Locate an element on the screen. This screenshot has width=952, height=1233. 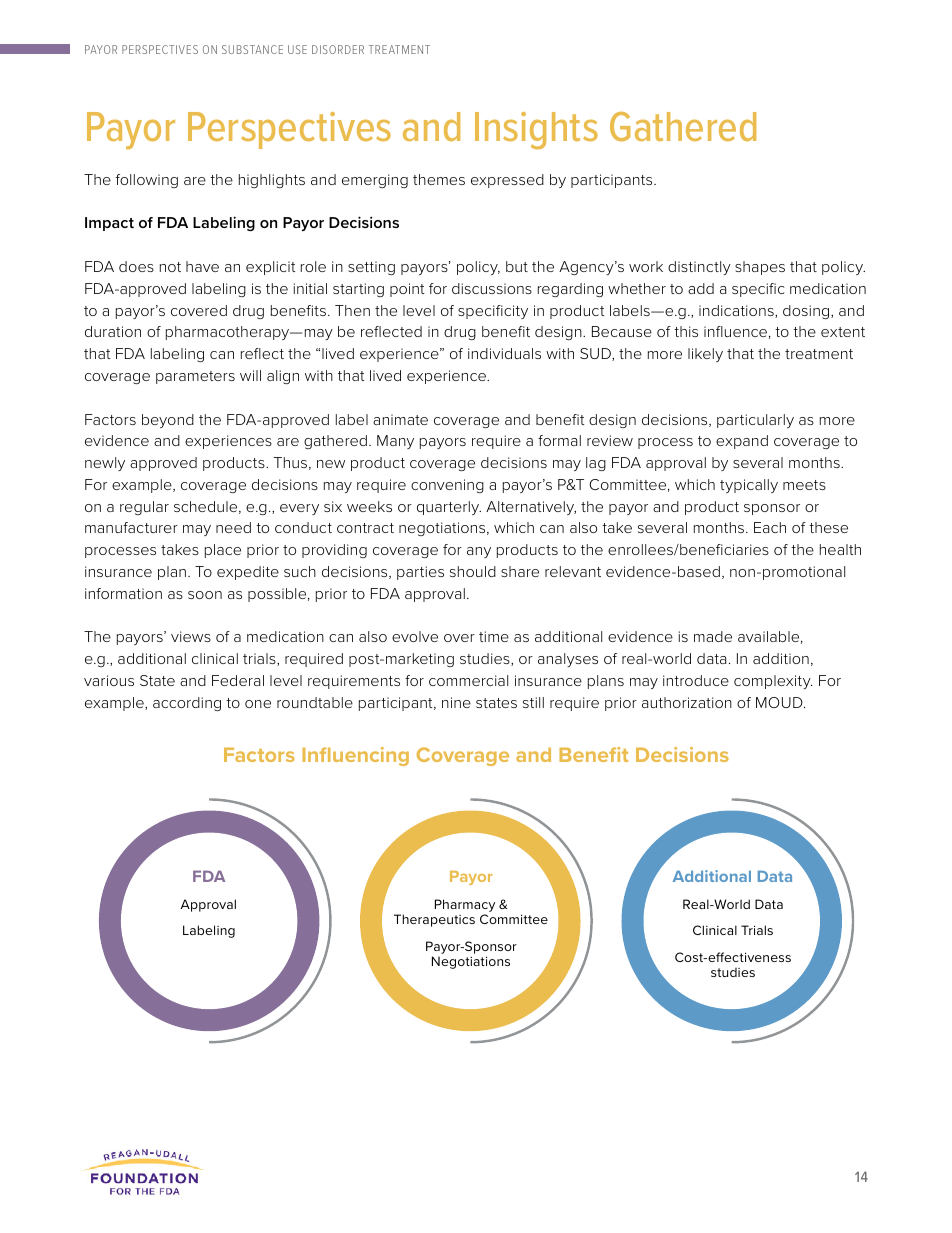
Insights is located at coordinates (536, 130).
